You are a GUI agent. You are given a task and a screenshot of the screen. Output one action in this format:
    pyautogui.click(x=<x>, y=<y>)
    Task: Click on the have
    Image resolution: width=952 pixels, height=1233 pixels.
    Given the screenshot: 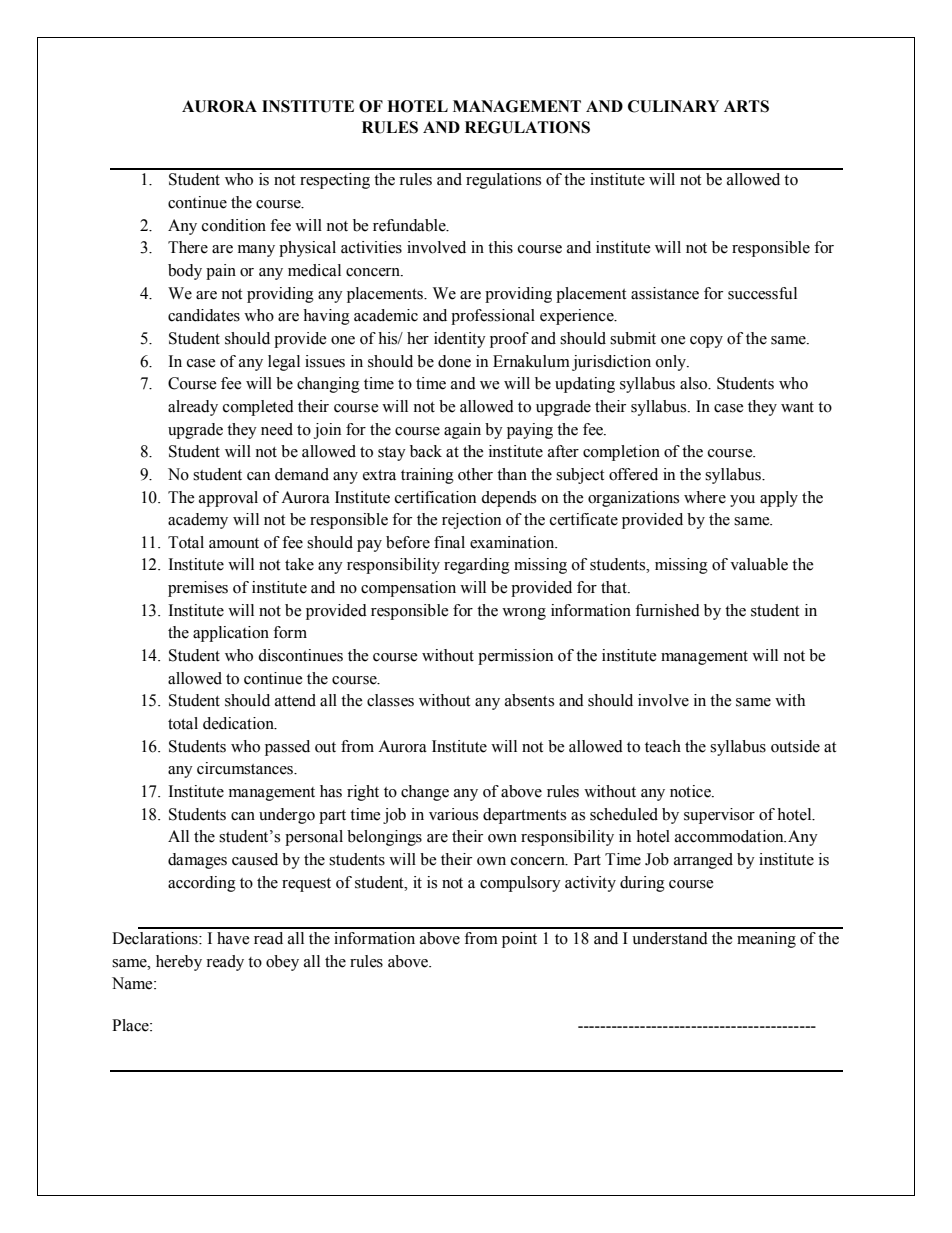 What is the action you would take?
    pyautogui.click(x=233, y=938)
